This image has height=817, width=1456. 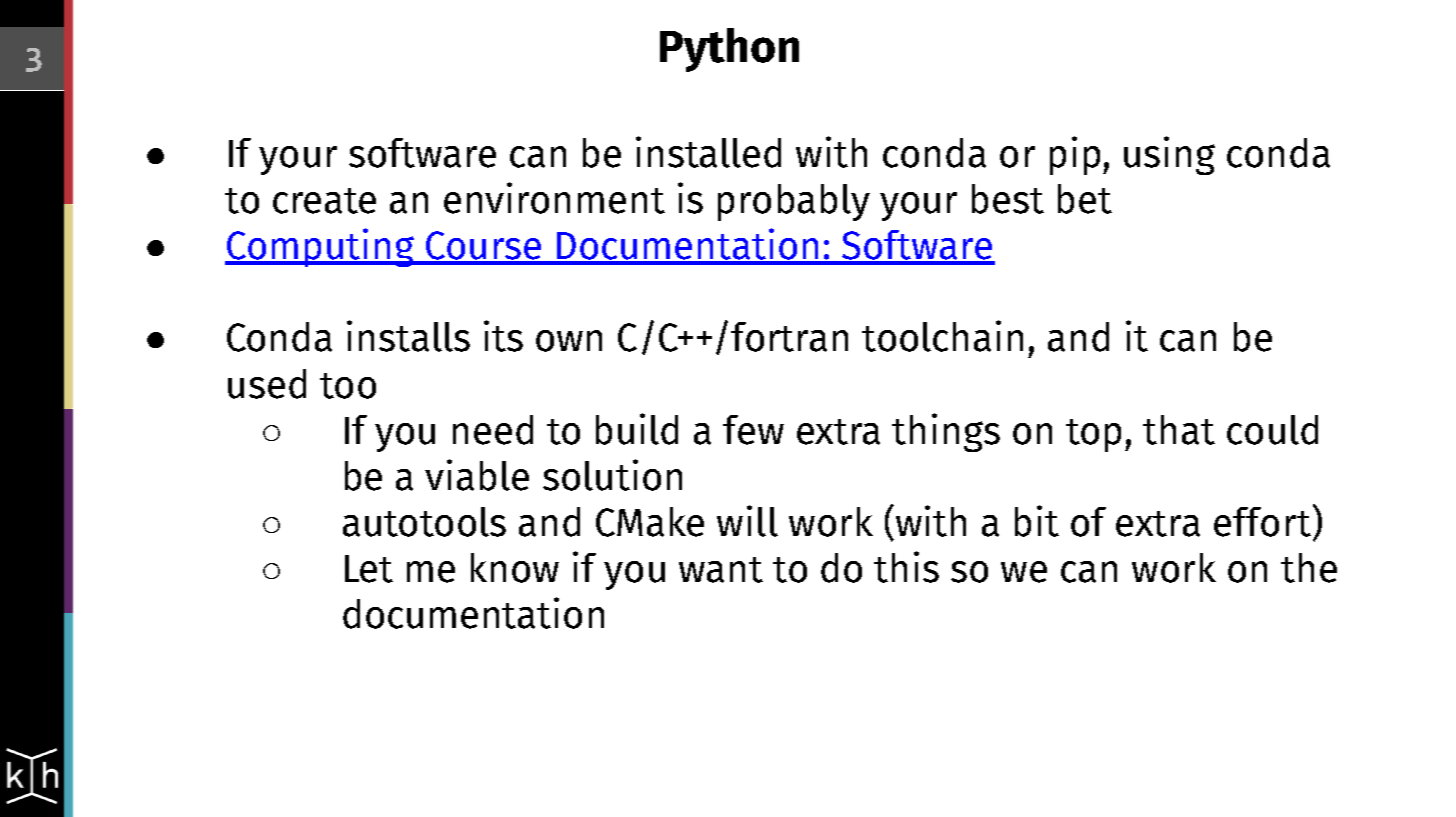 I want to click on need, so click(x=493, y=430).
